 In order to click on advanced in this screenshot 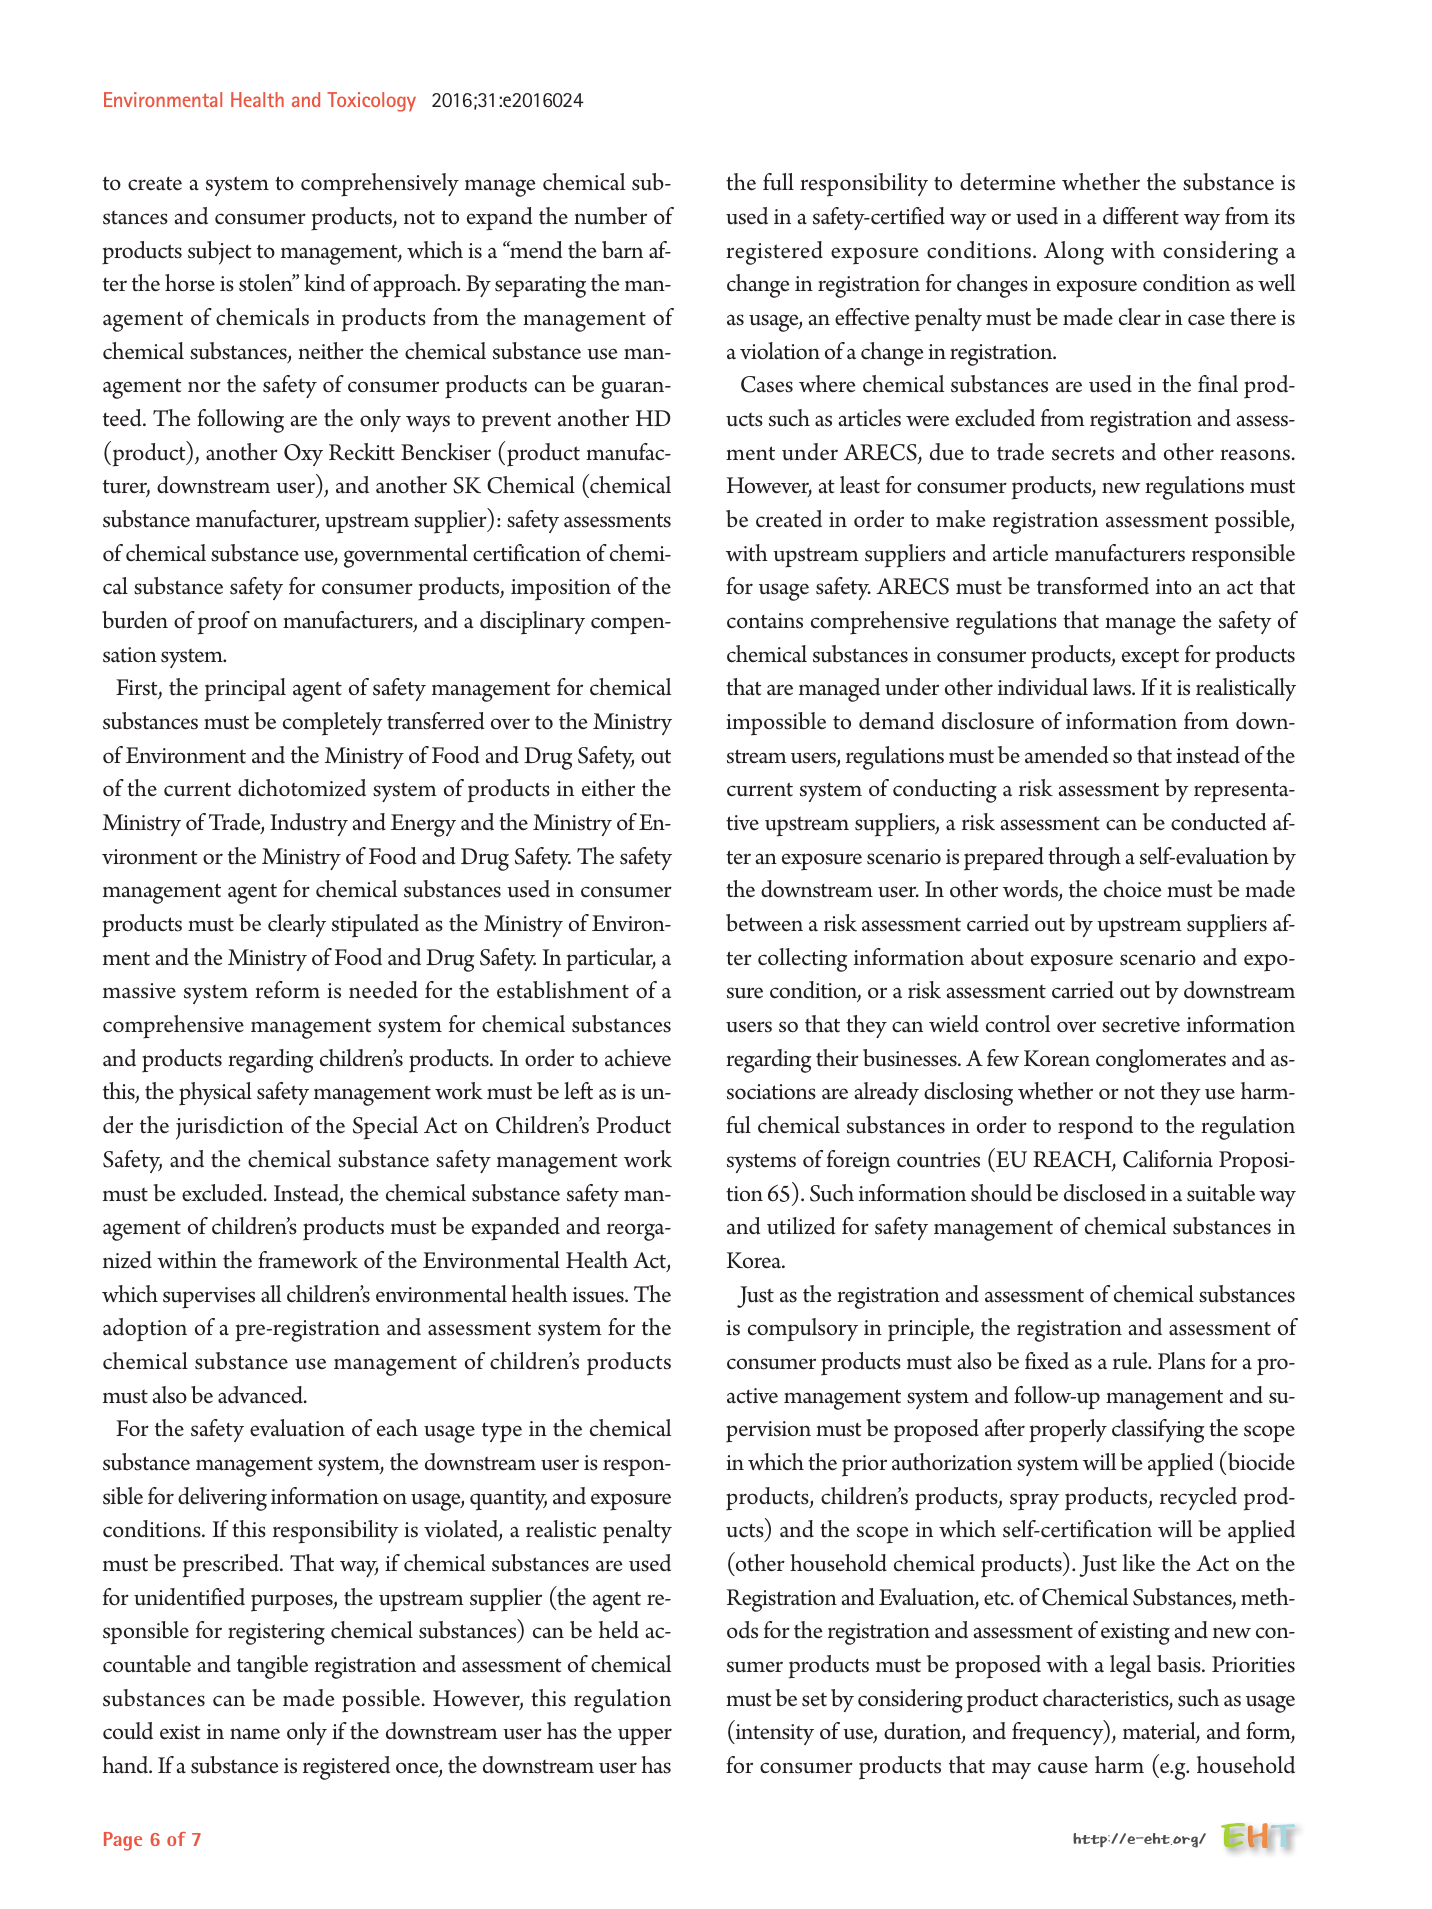, I will do `click(261, 1395)`.
